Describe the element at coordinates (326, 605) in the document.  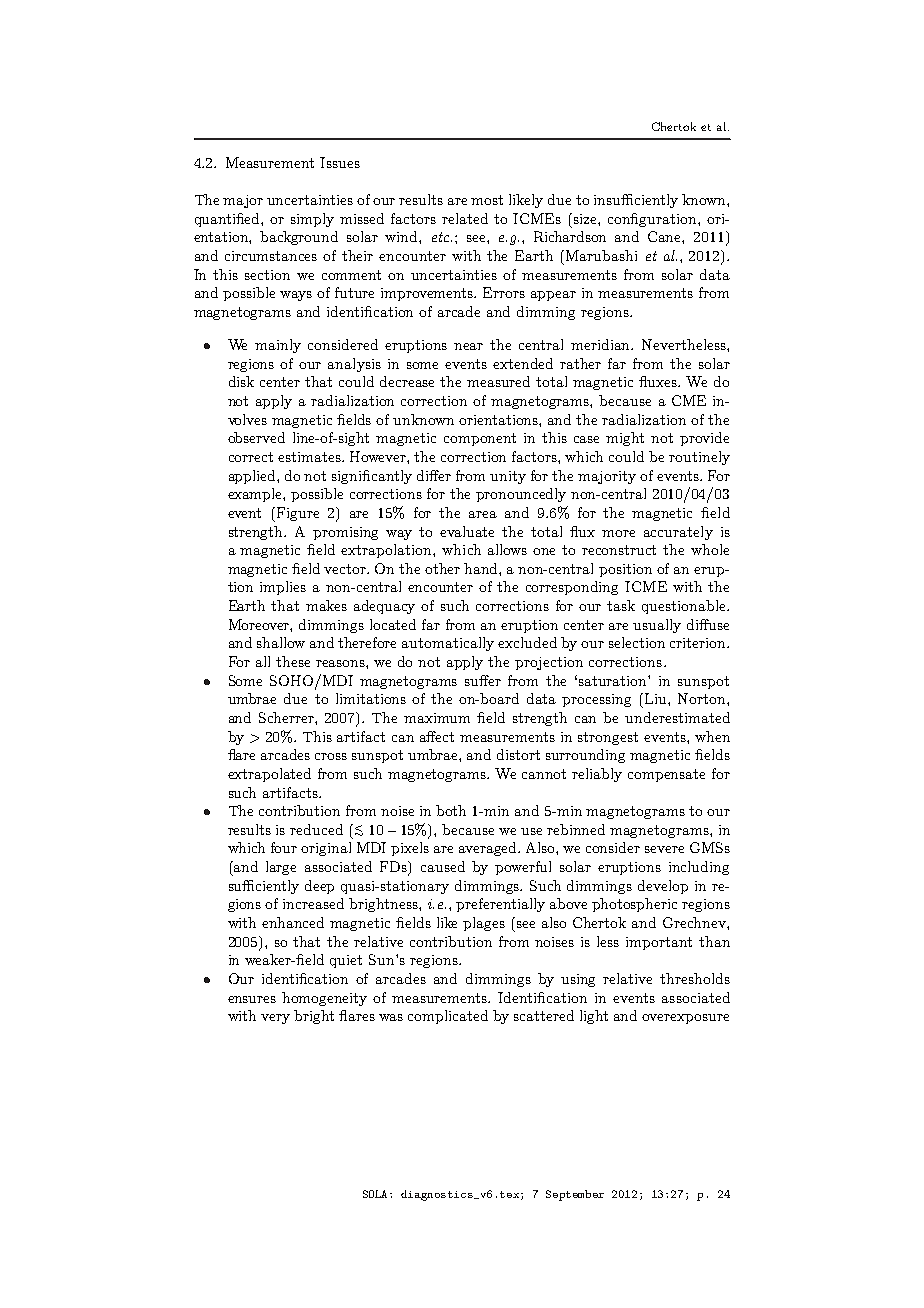
I see `makes` at that location.
